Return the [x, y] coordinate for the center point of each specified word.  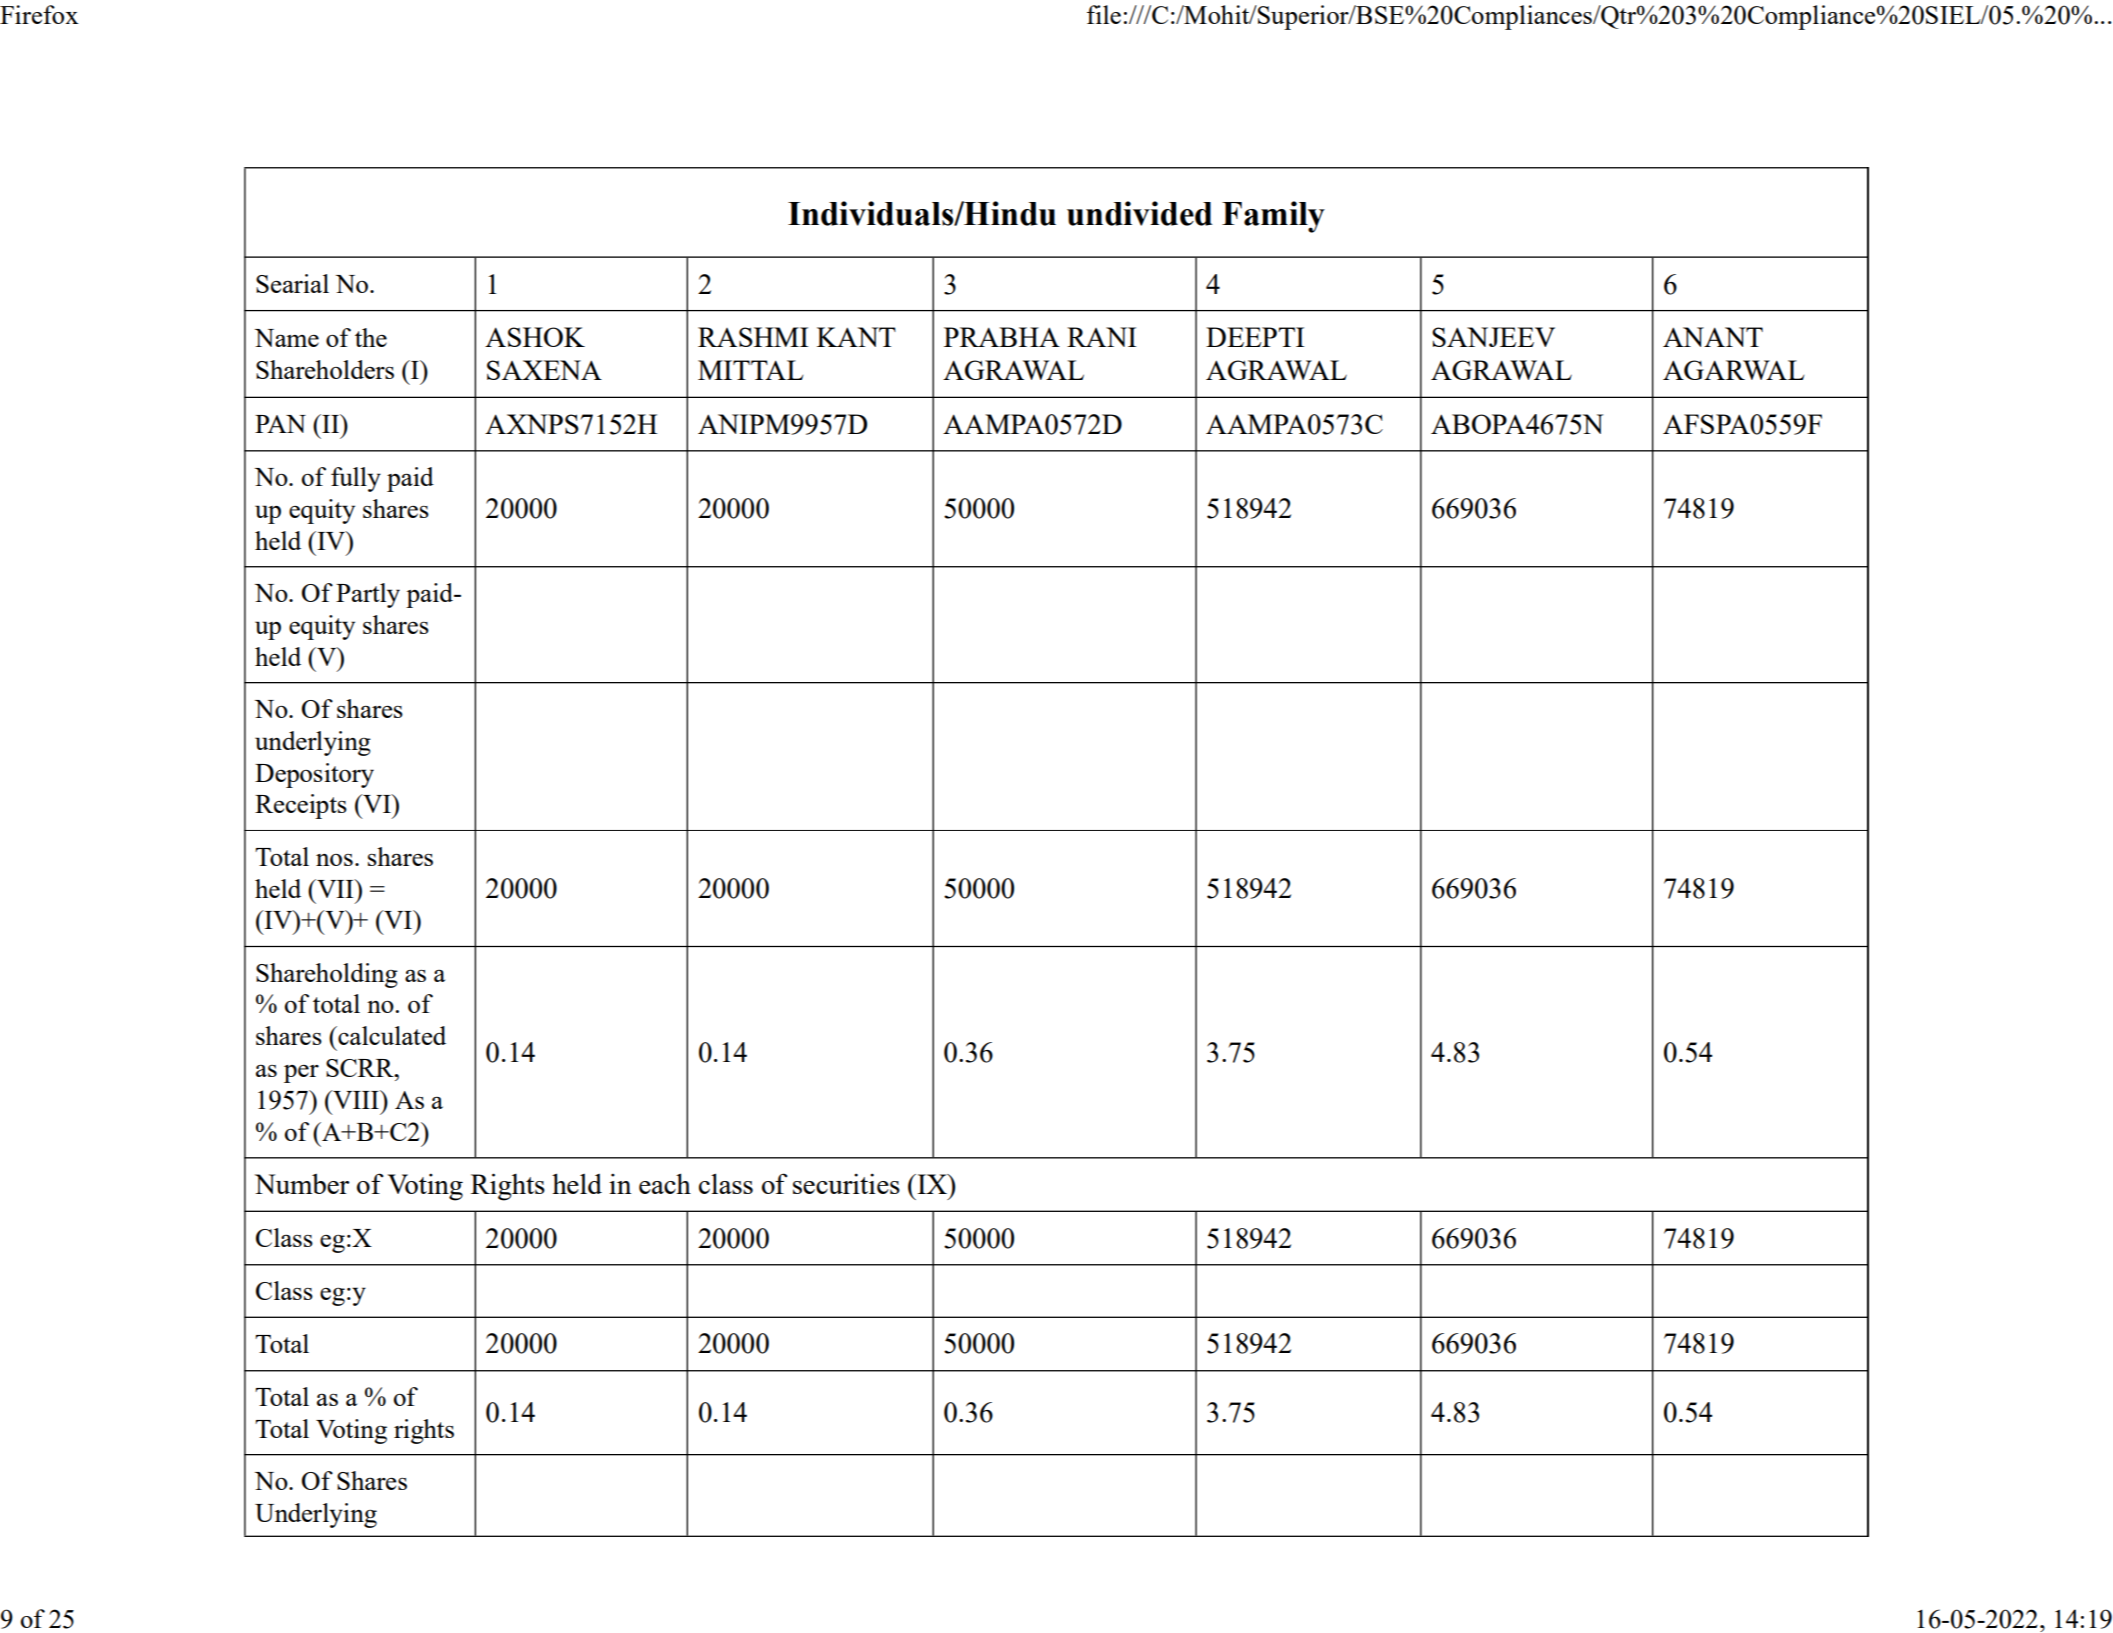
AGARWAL [1733, 370]
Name [286, 338]
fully [356, 479]
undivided [1139, 213]
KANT [856, 337]
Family [1273, 217]
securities [846, 1184]
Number [302, 1183]
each [665, 1183]
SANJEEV [1493, 337]
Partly [368, 595]
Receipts [301, 806]
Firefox [39, 14]
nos [334, 860]
